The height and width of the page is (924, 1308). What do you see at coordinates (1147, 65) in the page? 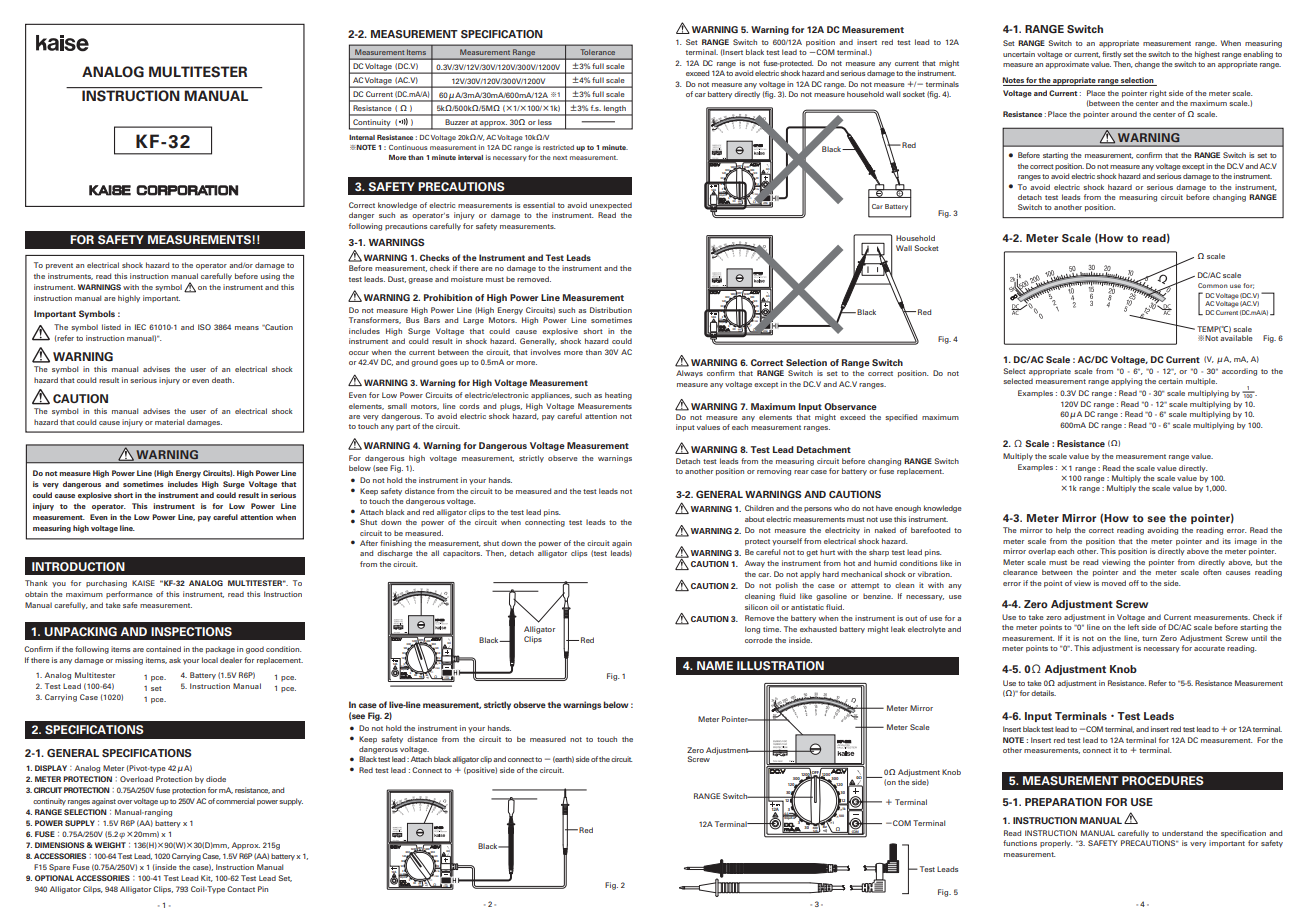
I see `change` at bounding box center [1147, 65].
